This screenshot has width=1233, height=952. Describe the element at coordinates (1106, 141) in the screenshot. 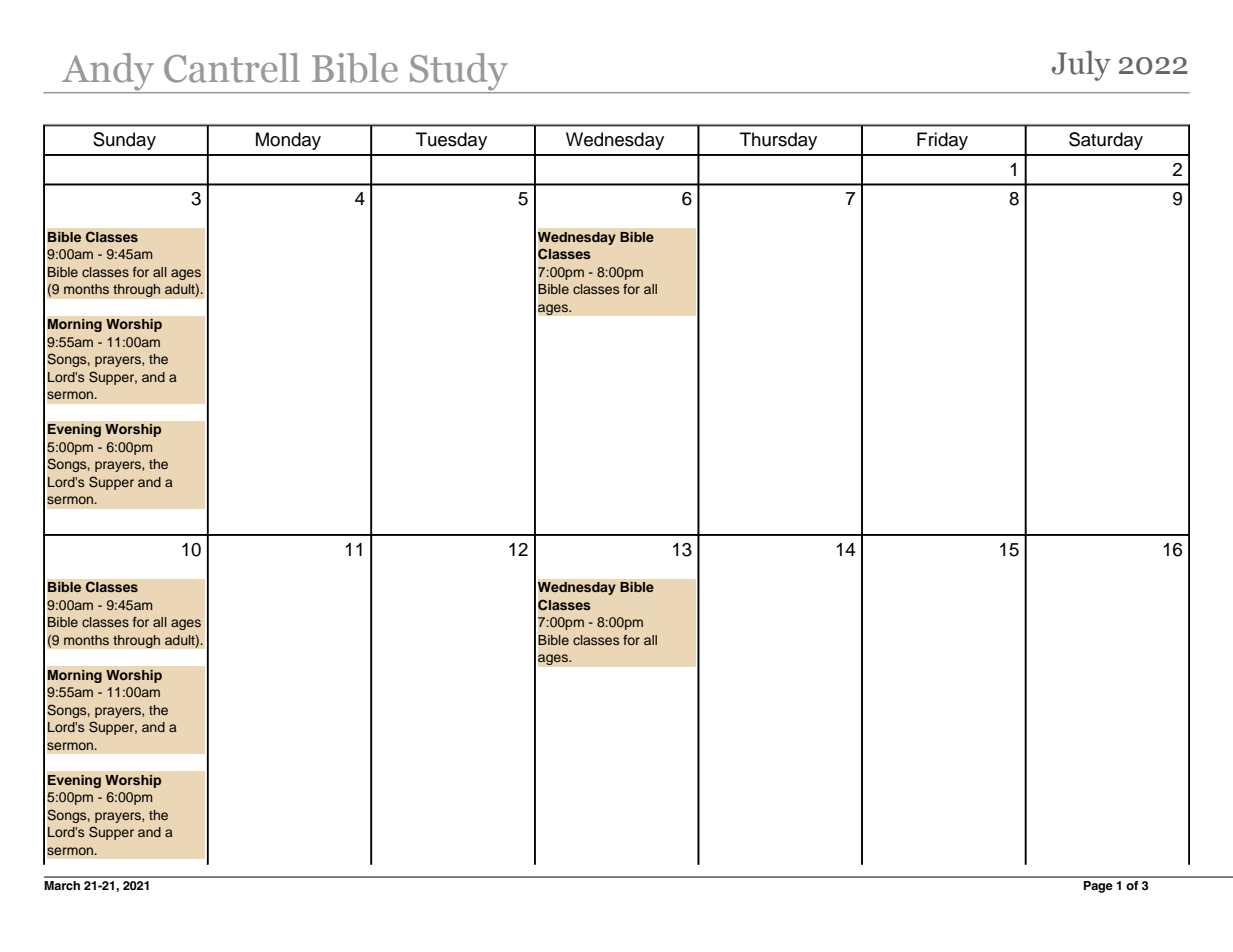

I see `Saturday` at that location.
